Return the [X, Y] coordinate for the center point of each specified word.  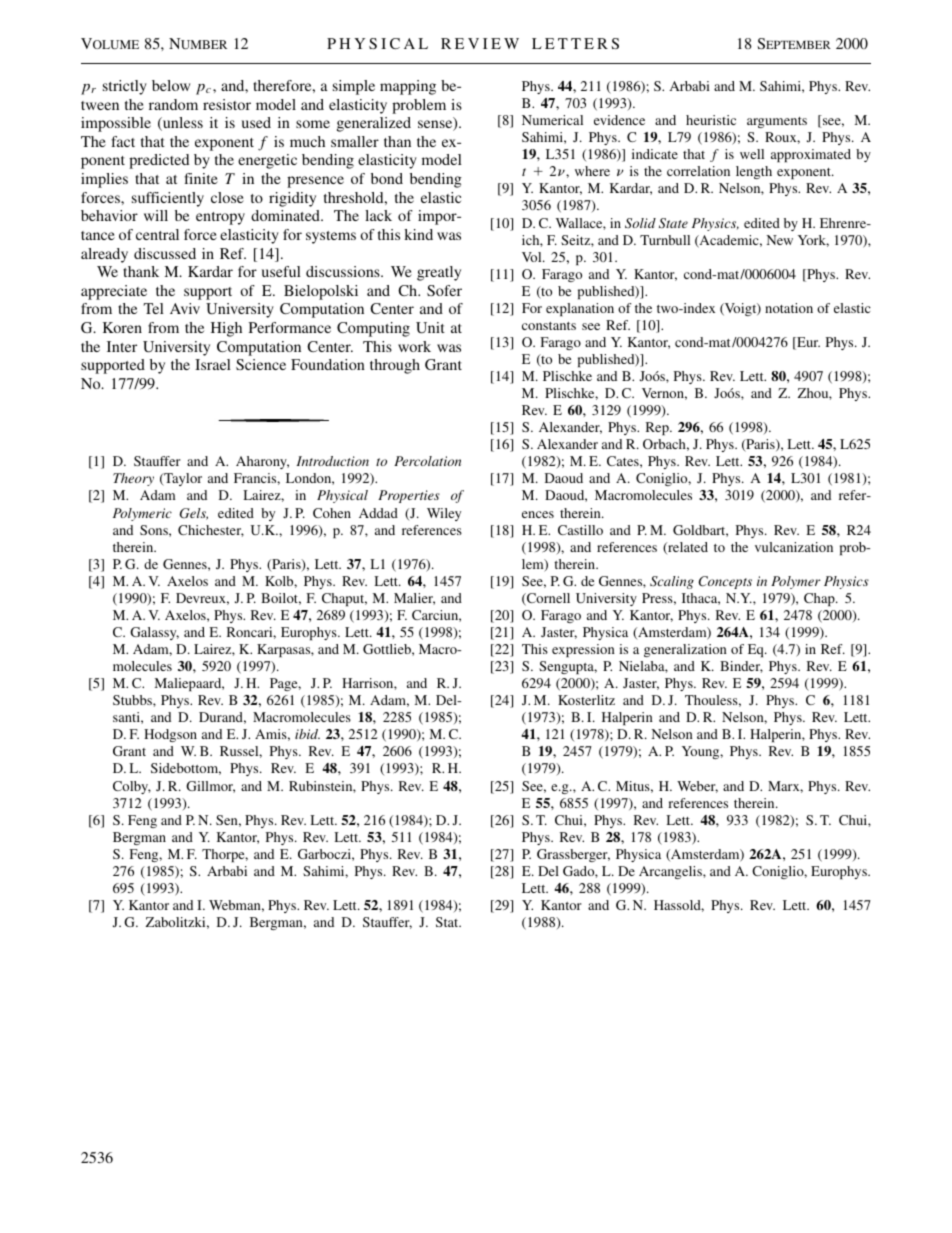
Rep [658, 428]
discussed [165, 253]
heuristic [711, 120]
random [173, 104]
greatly [439, 273]
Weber [697, 787]
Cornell [547, 599]
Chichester [211, 531]
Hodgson [170, 735]
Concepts [725, 582]
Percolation [427, 461]
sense [436, 125]
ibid [307, 734]
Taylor [182, 479]
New [779, 240]
